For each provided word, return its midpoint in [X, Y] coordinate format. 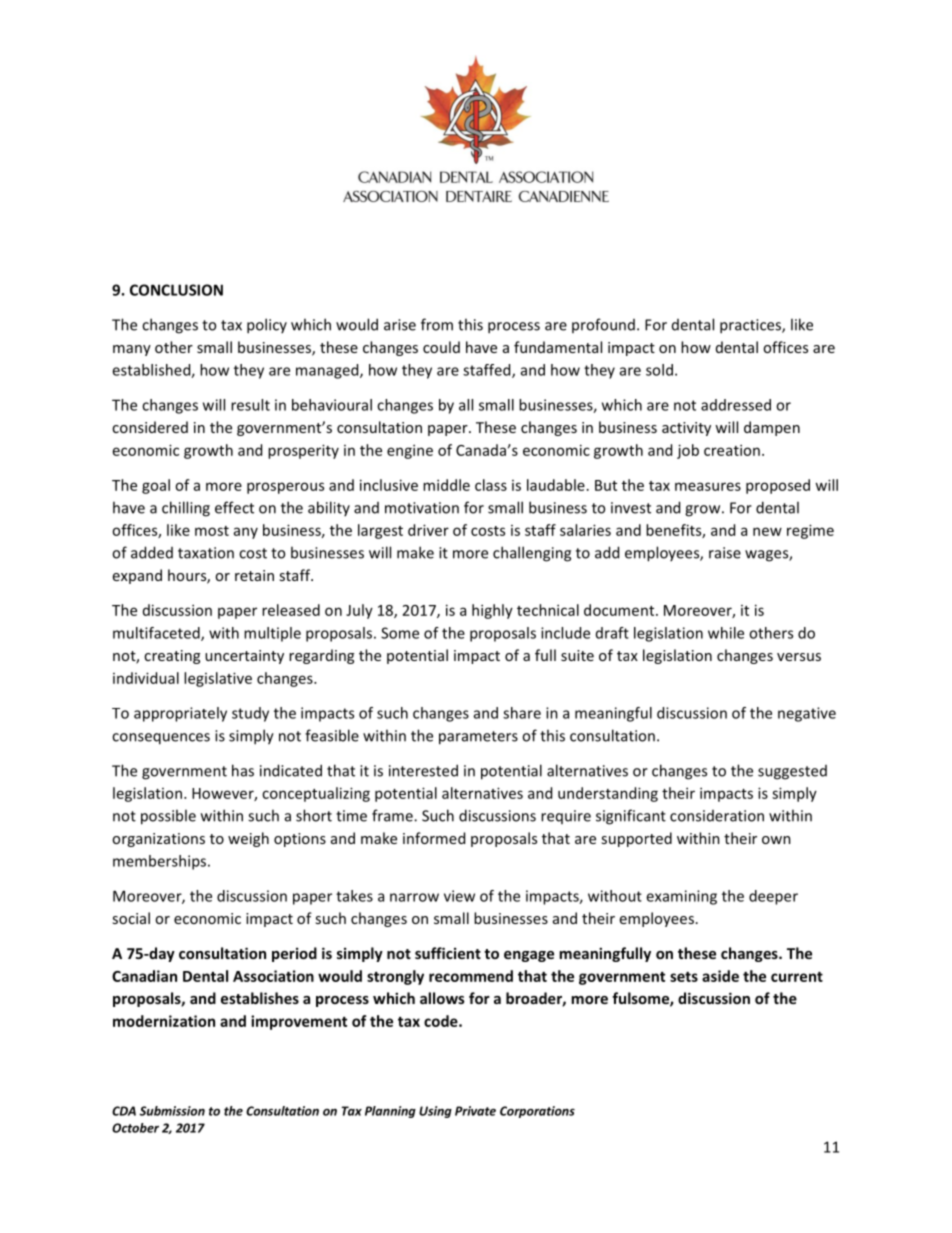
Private [475, 1111]
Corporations [537, 1112]
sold [659, 370]
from [437, 324]
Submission [172, 1111]
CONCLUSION [176, 290]
